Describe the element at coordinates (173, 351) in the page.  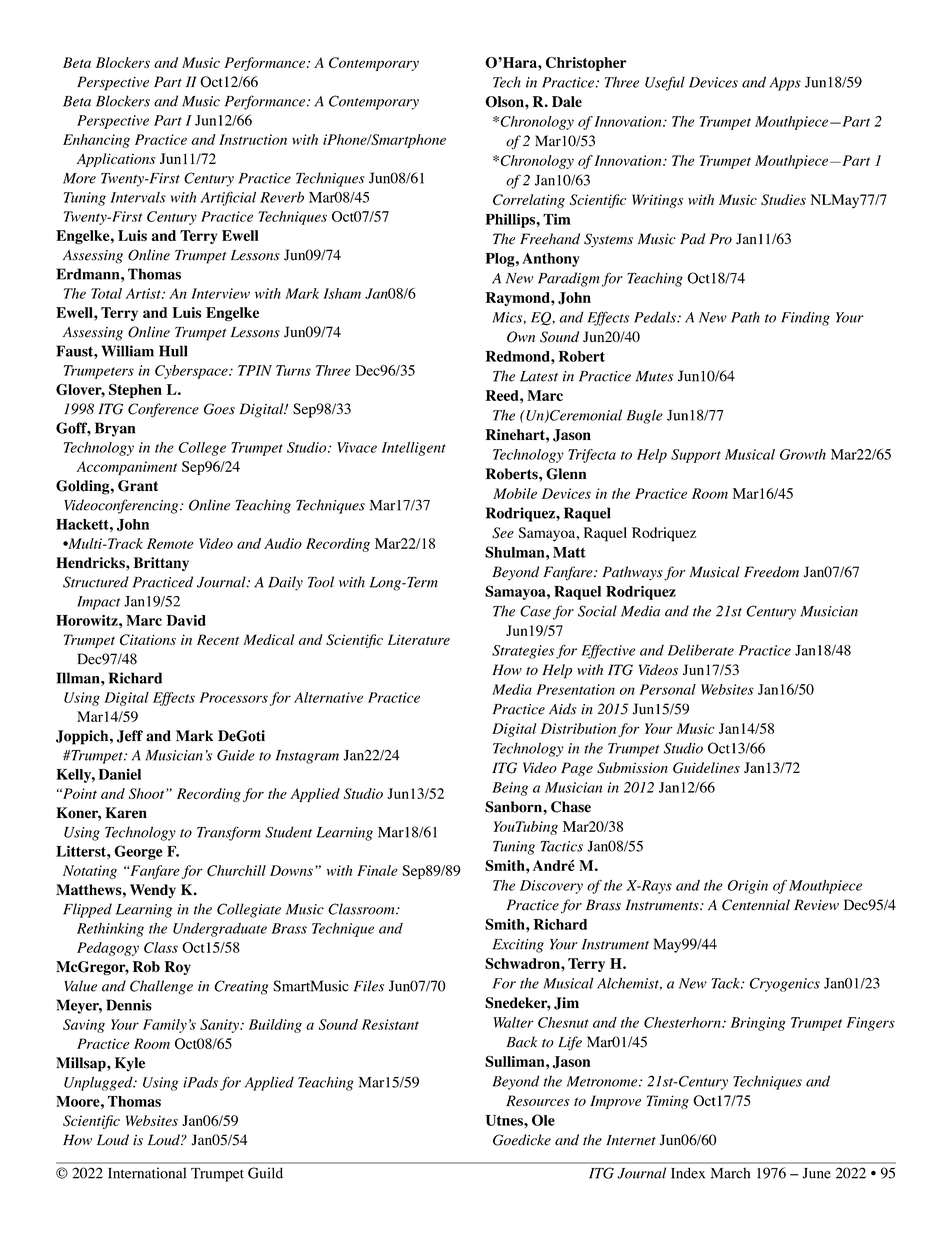
I see `Hull` at that location.
